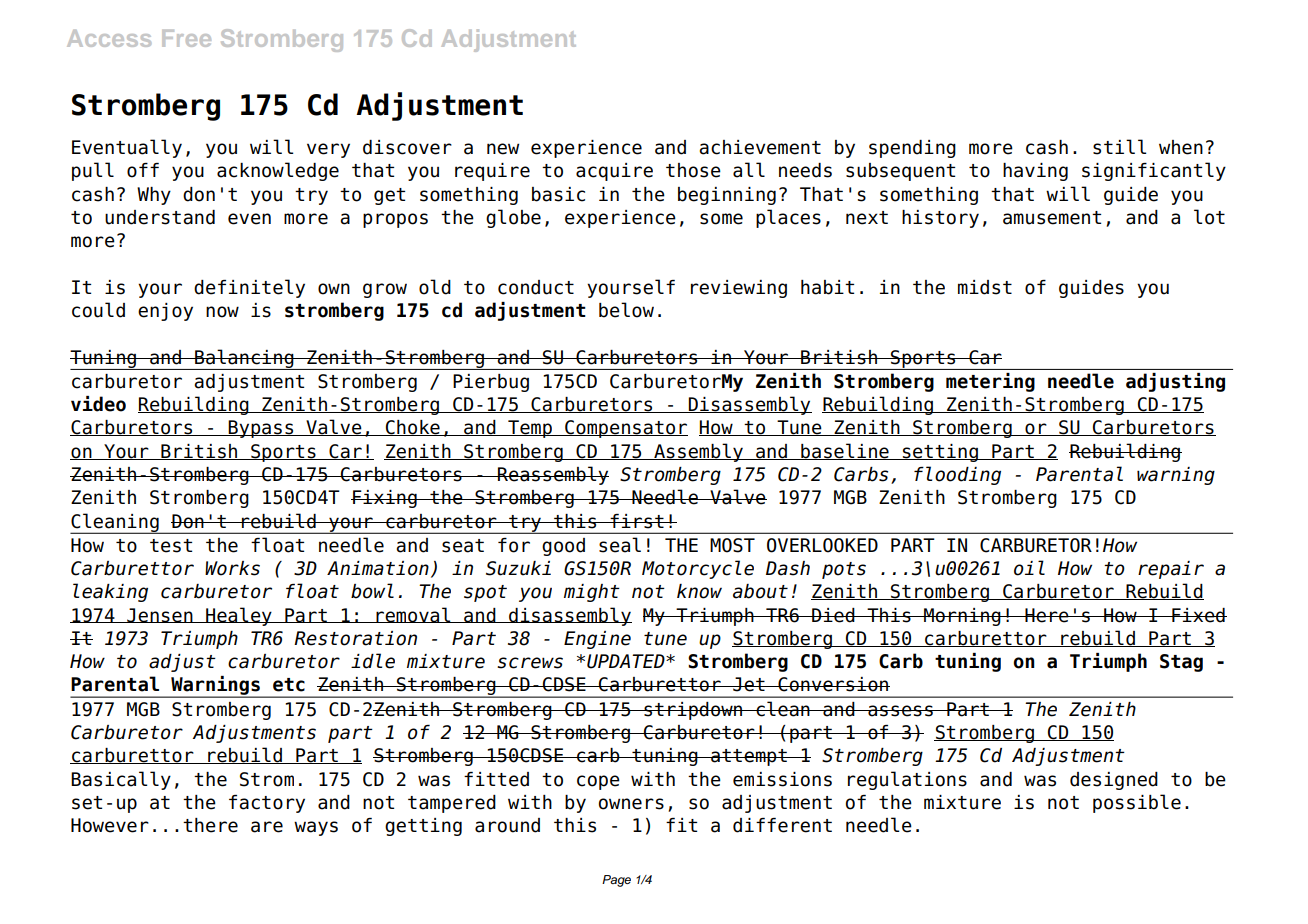 Image resolution: width=1308 pixels, height=924 pixels. Describe the element at coordinates (985, 287) in the screenshot. I see `midst` at that location.
